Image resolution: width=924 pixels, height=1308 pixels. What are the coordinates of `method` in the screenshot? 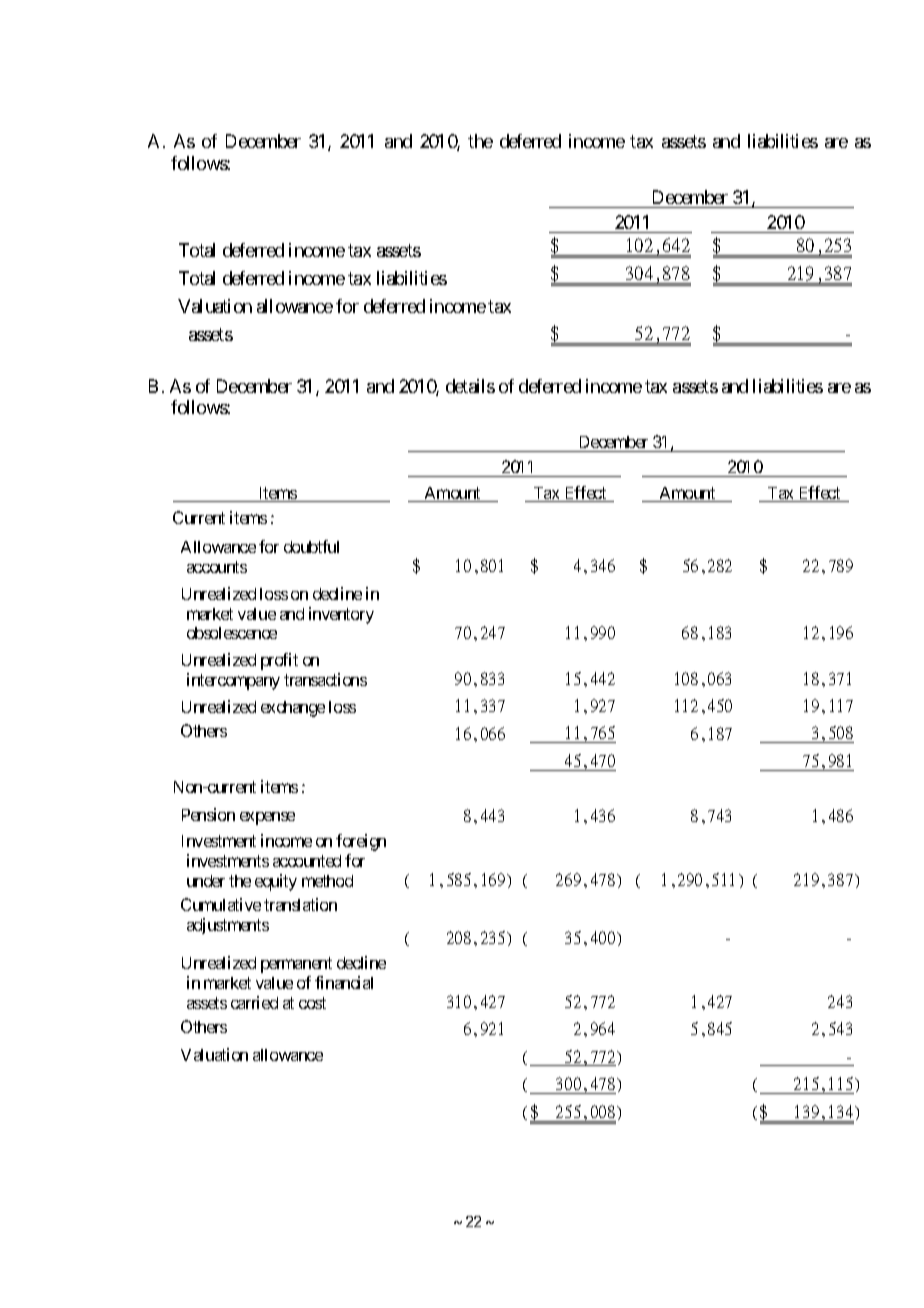 It's located at (327, 881).
